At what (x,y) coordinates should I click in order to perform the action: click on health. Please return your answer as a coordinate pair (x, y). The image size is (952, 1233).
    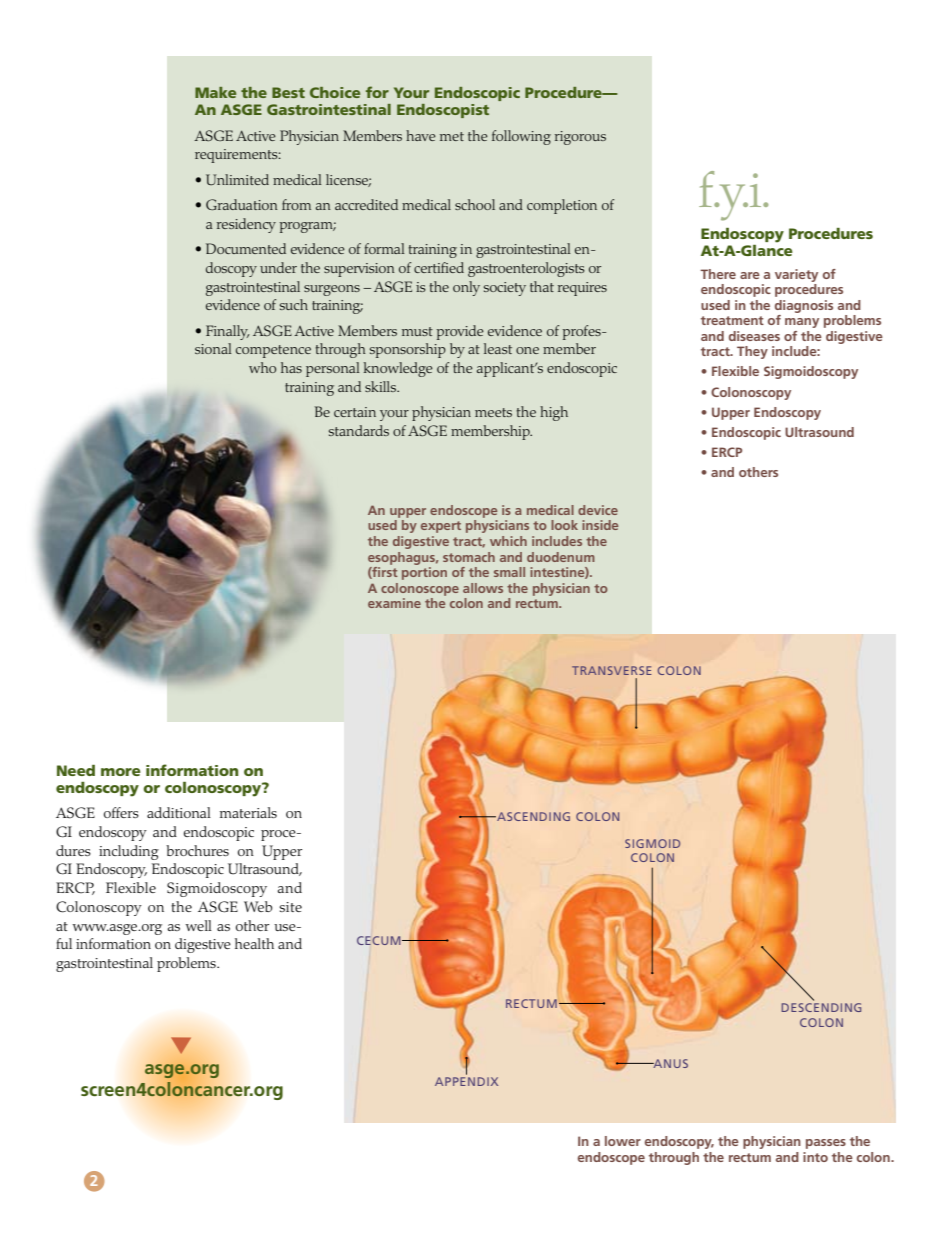
    Looking at the image, I should click on (254, 943).
